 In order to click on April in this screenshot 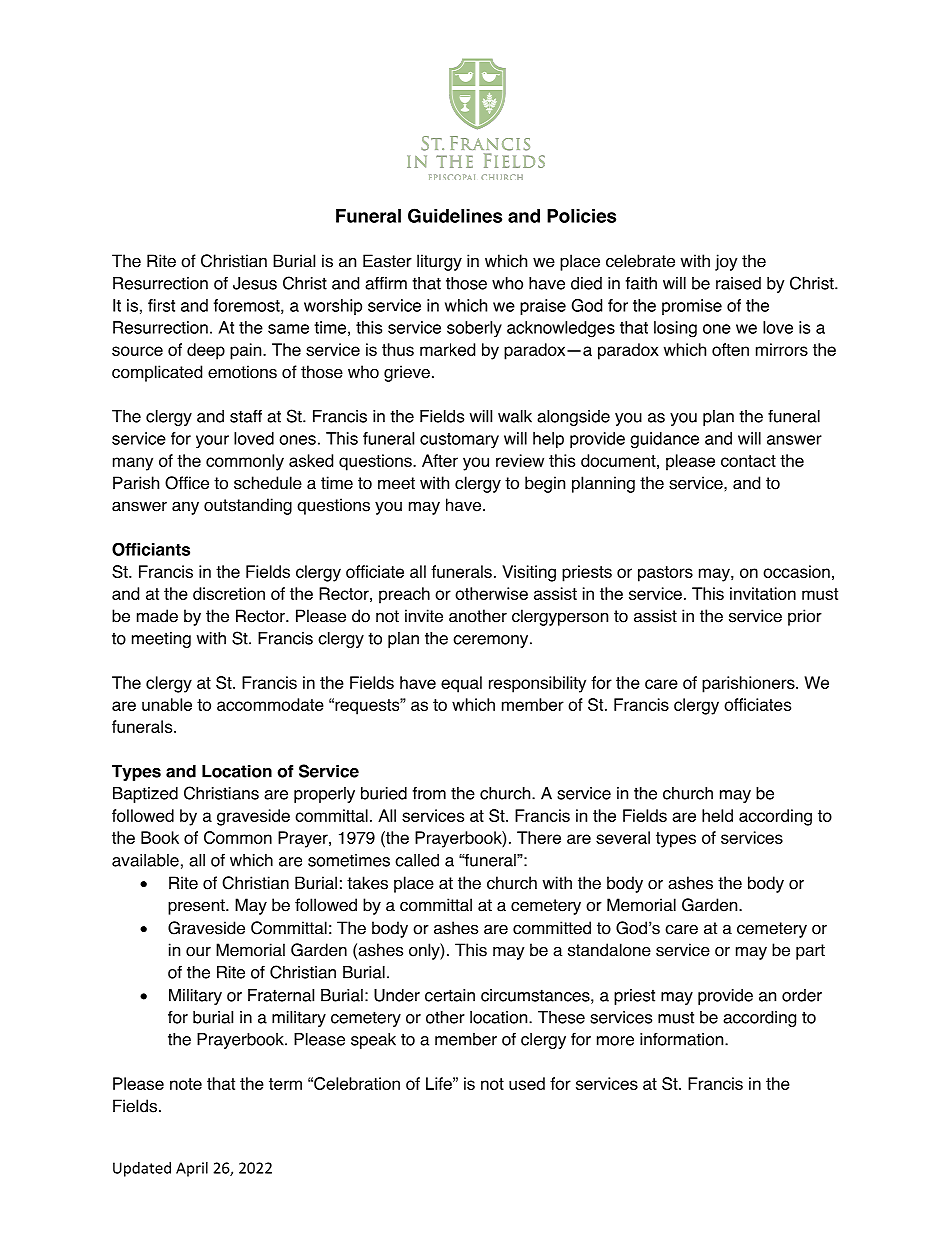, I will do `click(192, 1169)`.
